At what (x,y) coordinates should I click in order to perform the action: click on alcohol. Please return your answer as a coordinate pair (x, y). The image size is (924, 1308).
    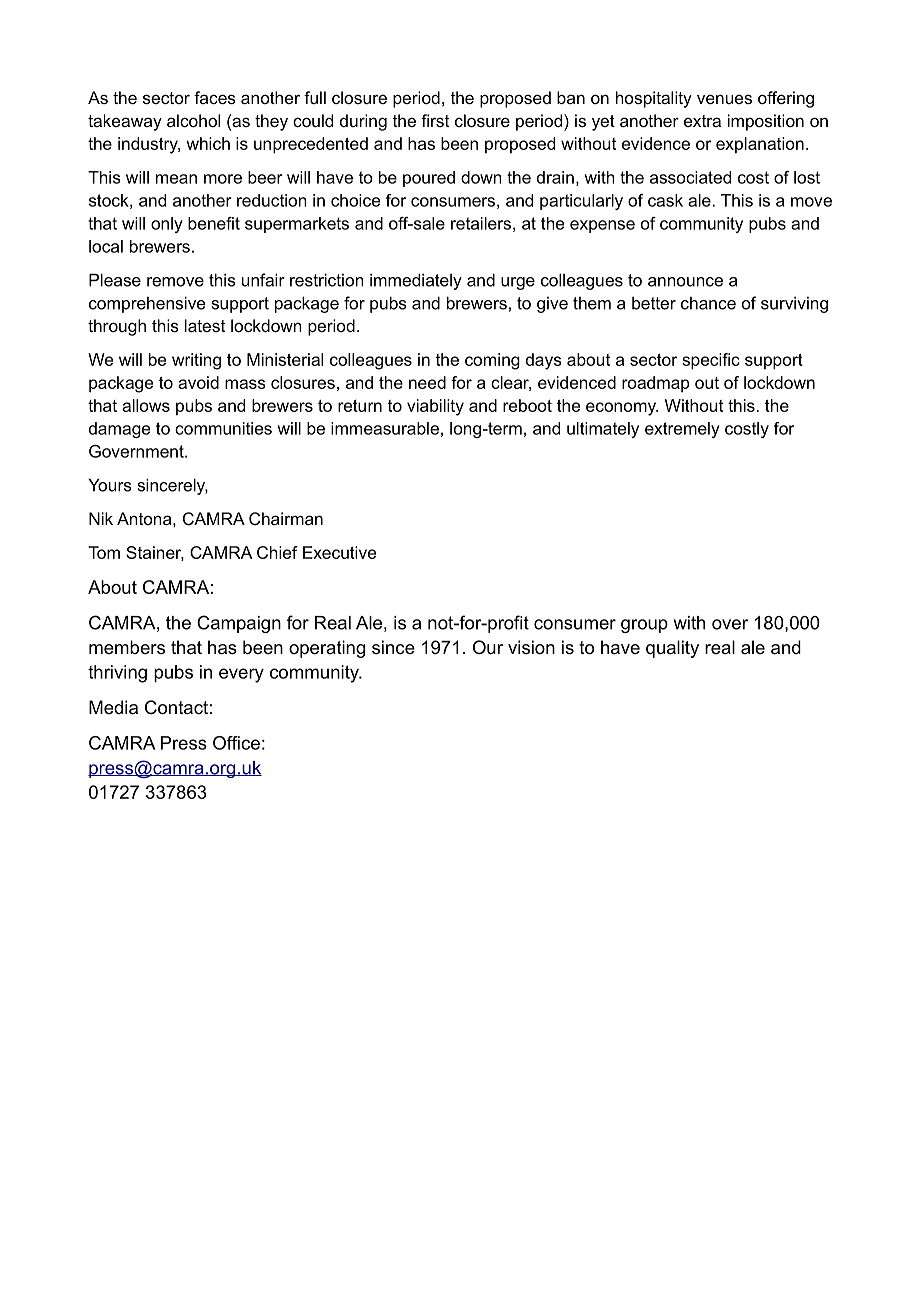
    Looking at the image, I should click on (193, 120).
